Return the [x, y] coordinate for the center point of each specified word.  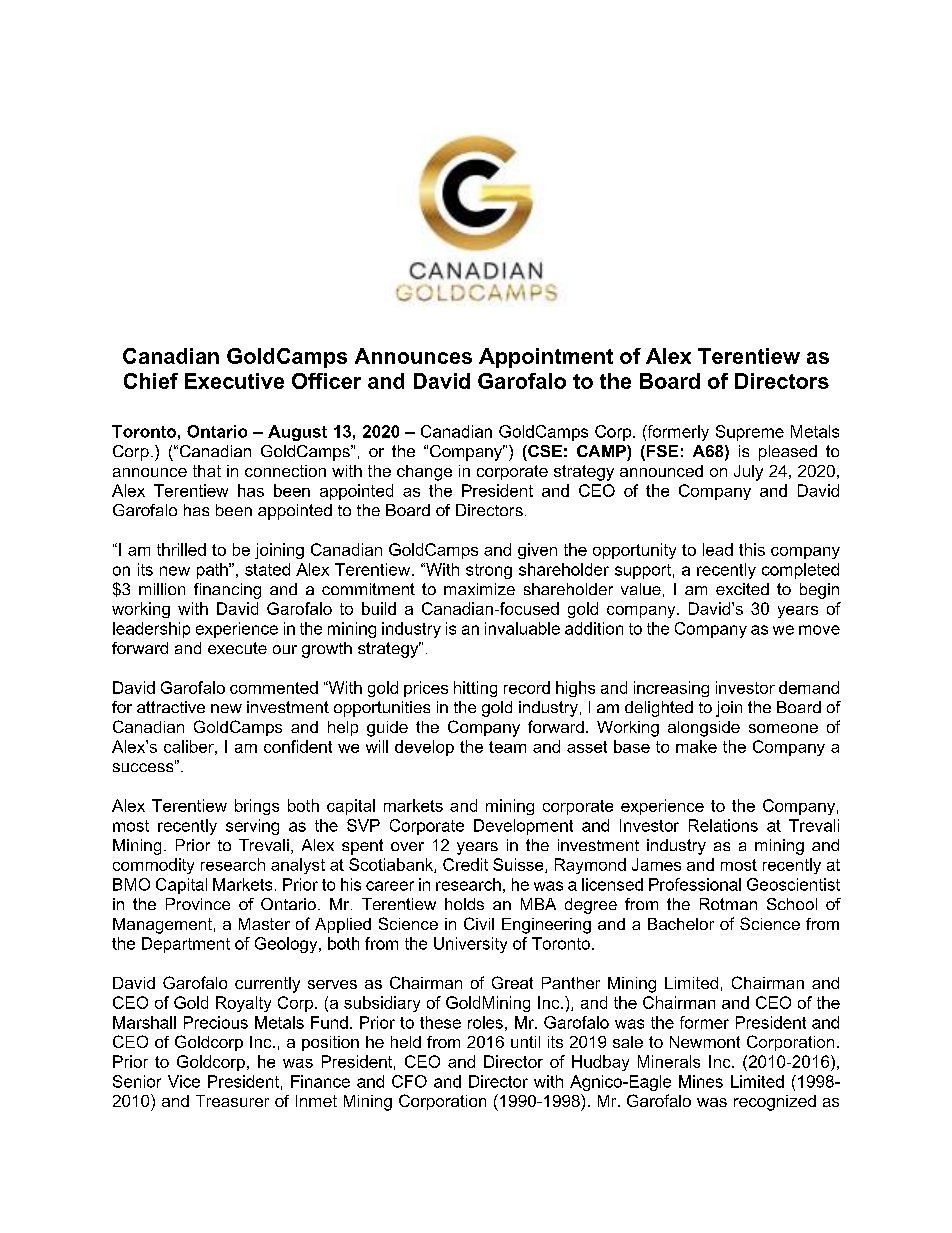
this [752, 549]
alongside [704, 729]
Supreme [750, 433]
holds [464, 904]
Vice [184, 1081]
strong [489, 571]
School [792, 904]
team [507, 747]
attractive [171, 707]
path [213, 571]
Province [198, 904]
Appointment [546, 358]
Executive [234, 381]
